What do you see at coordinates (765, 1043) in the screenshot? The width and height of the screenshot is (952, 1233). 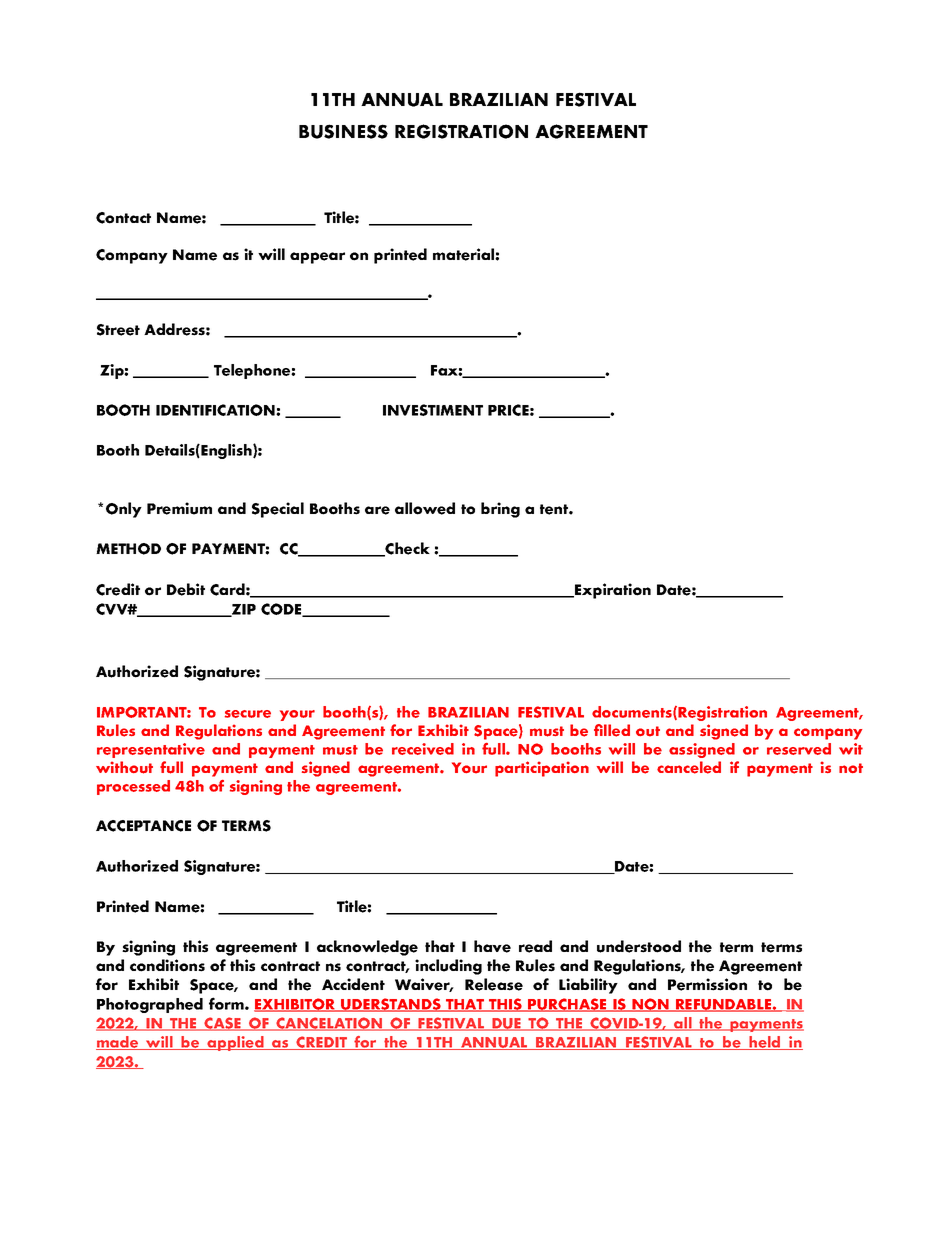 I see `held` at bounding box center [765, 1043].
